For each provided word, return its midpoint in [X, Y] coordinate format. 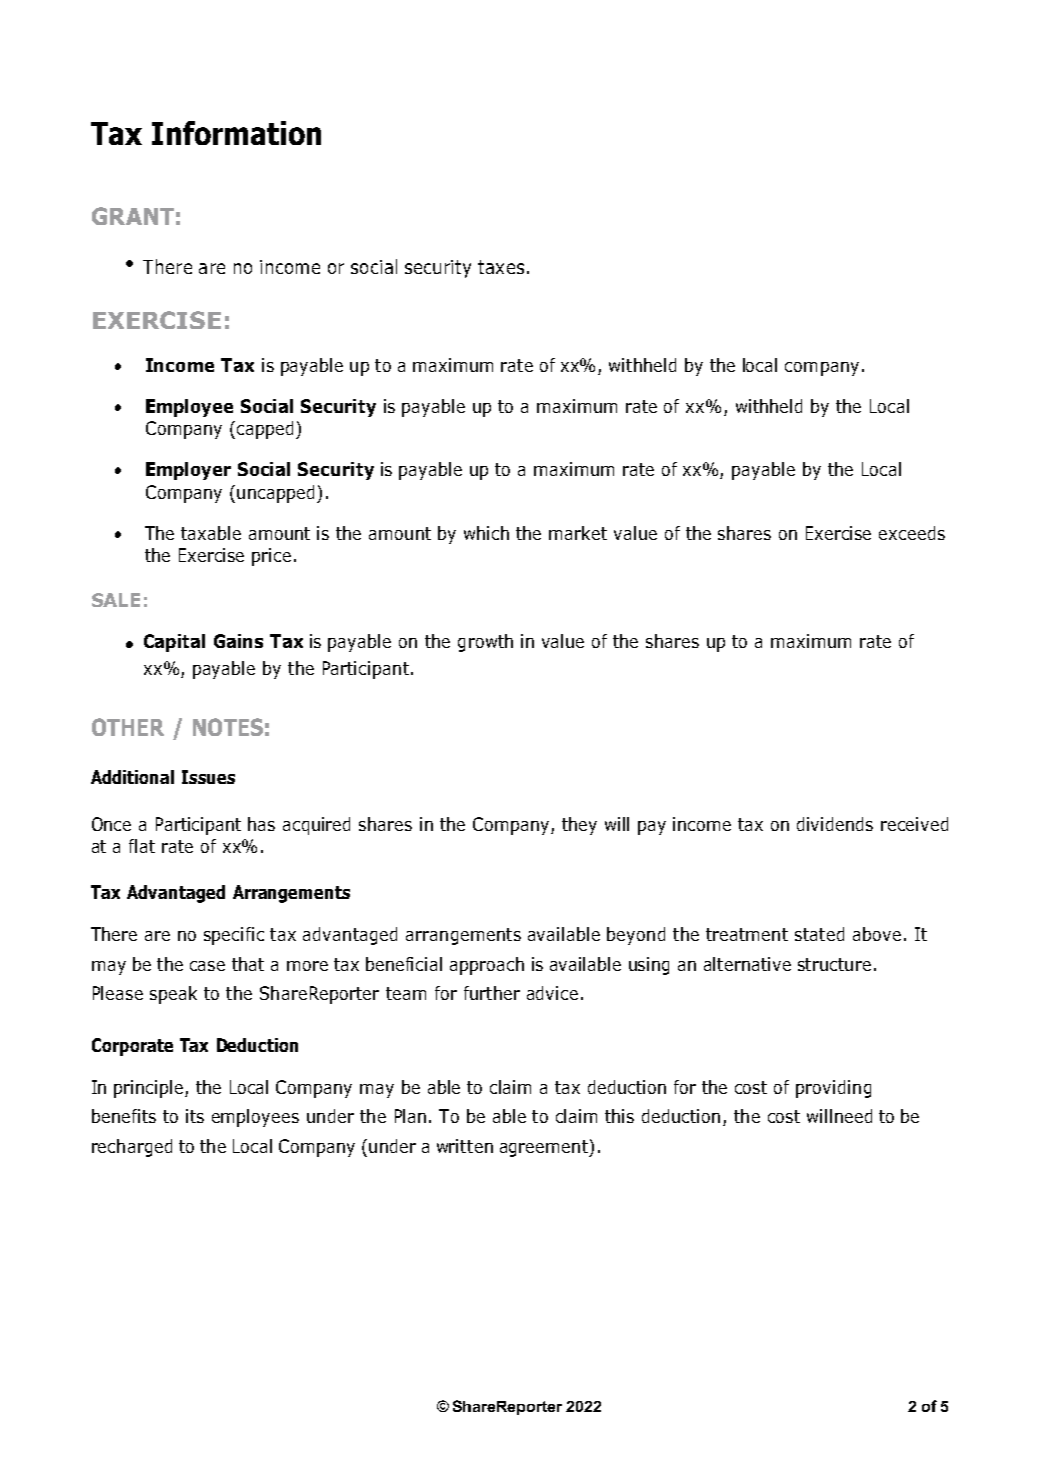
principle [148, 1089]
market [578, 533]
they [579, 826]
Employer [188, 471]
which [486, 533]
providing [833, 1089]
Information [236, 133]
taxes [501, 267]
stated [819, 934]
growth [485, 643]
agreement [545, 1148]
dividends [835, 824]
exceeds [912, 533]
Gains [238, 641]
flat [142, 846]
